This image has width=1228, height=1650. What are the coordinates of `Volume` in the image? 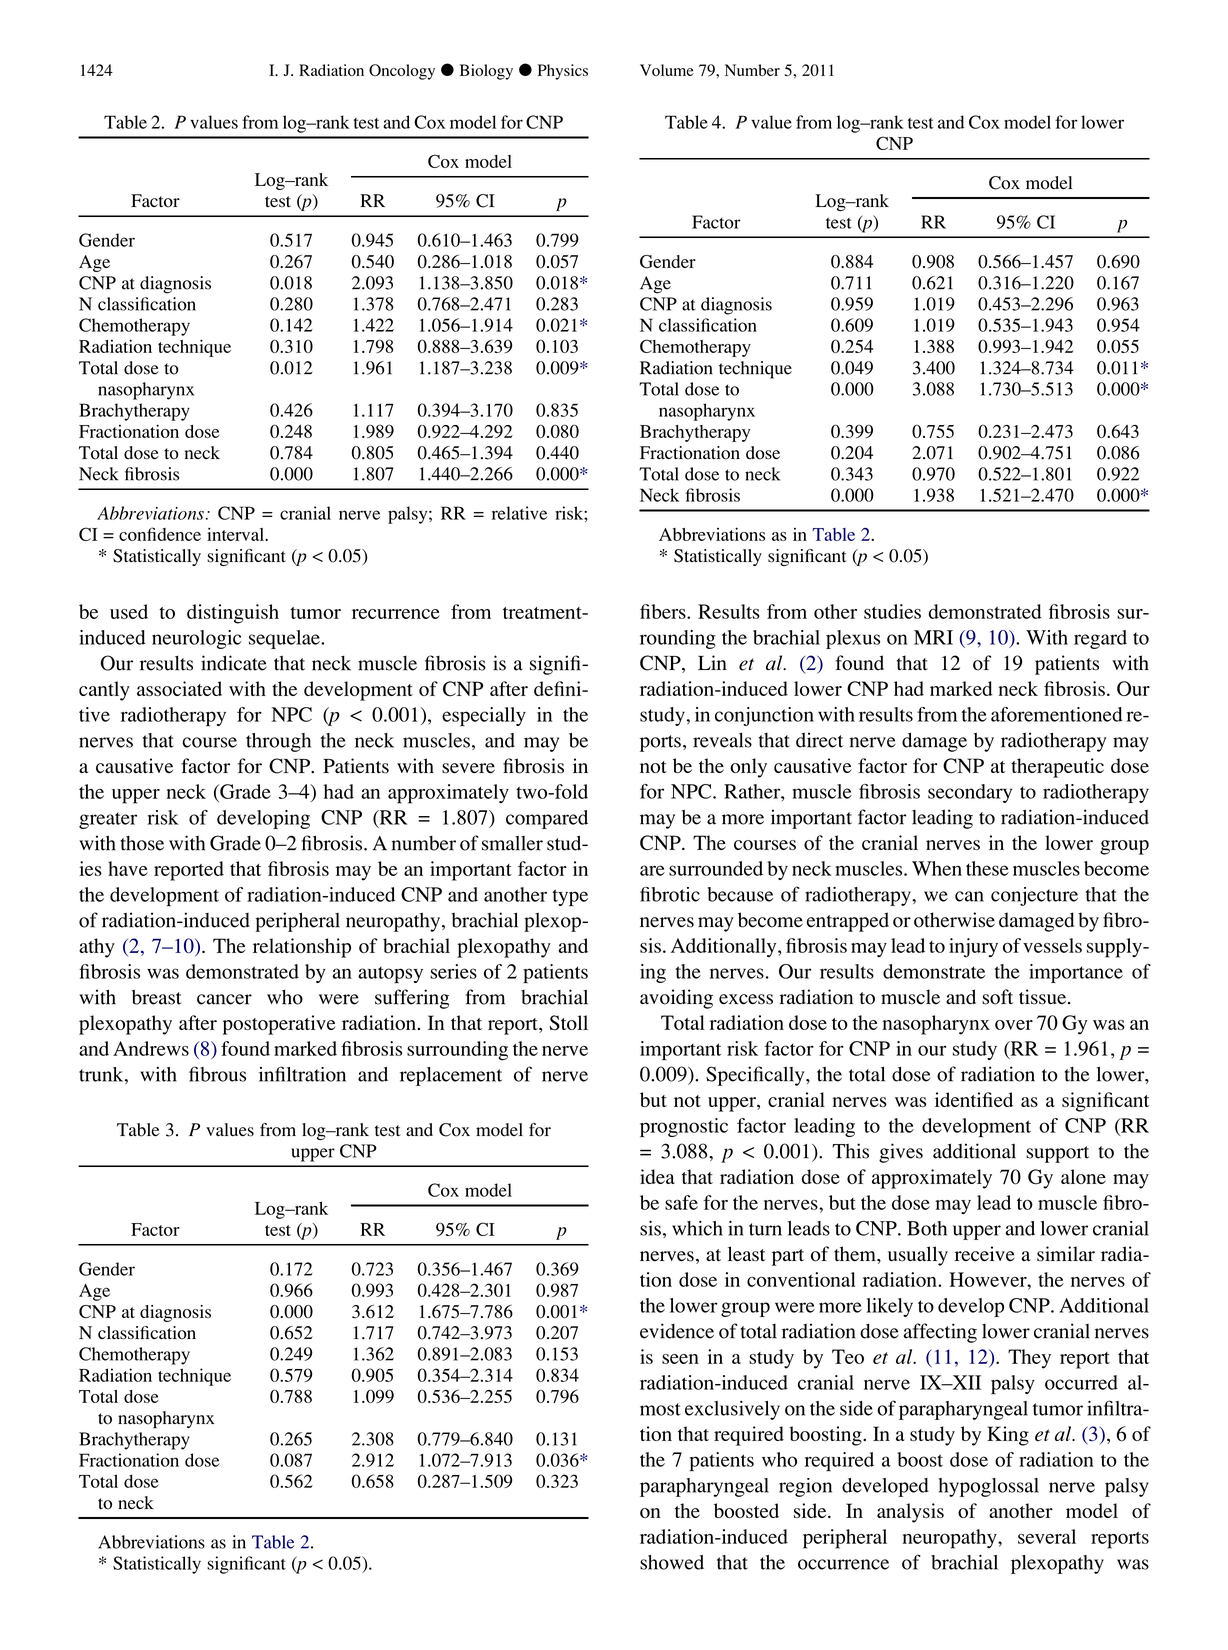 It's located at (667, 70).
